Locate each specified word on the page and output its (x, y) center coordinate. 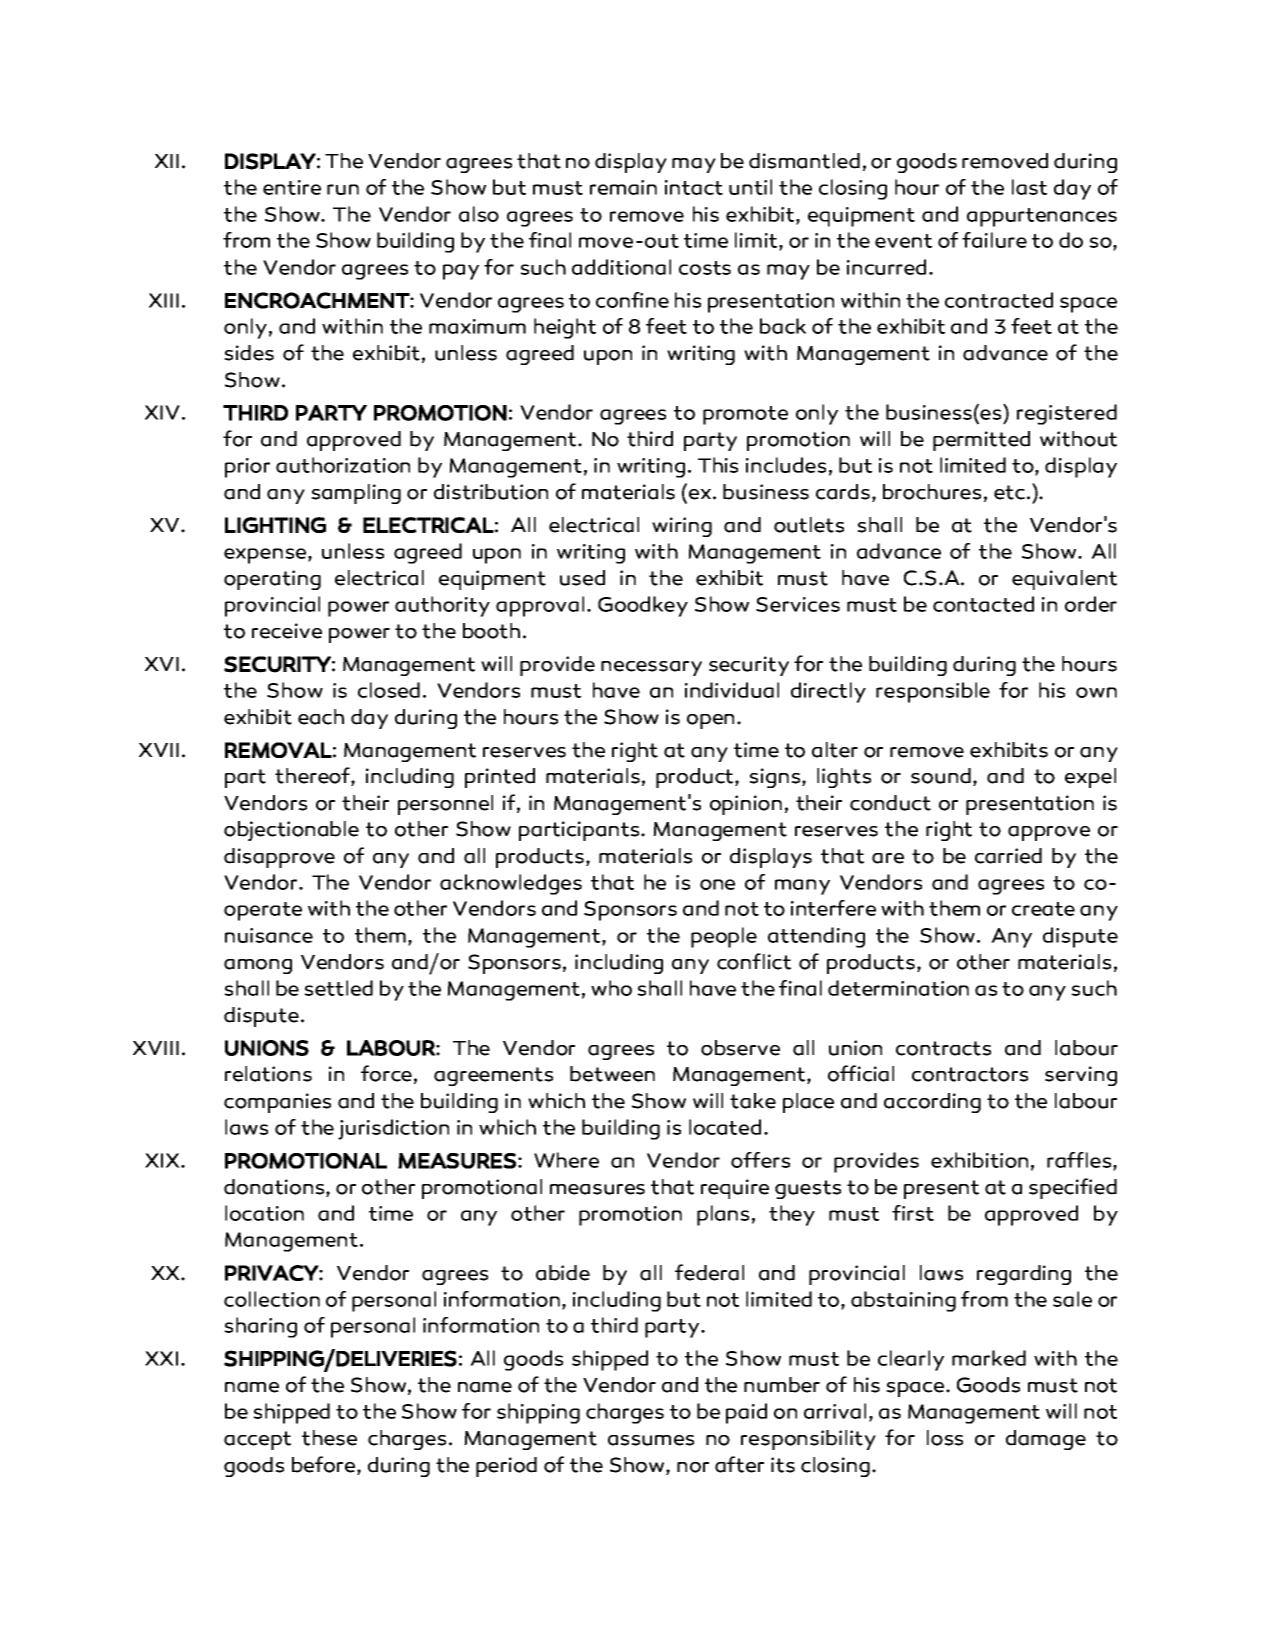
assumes (651, 1440)
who (611, 988)
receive (287, 631)
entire (292, 187)
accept (257, 1440)
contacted (983, 604)
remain (623, 187)
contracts (943, 1048)
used (582, 578)
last (1029, 187)
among (258, 966)
